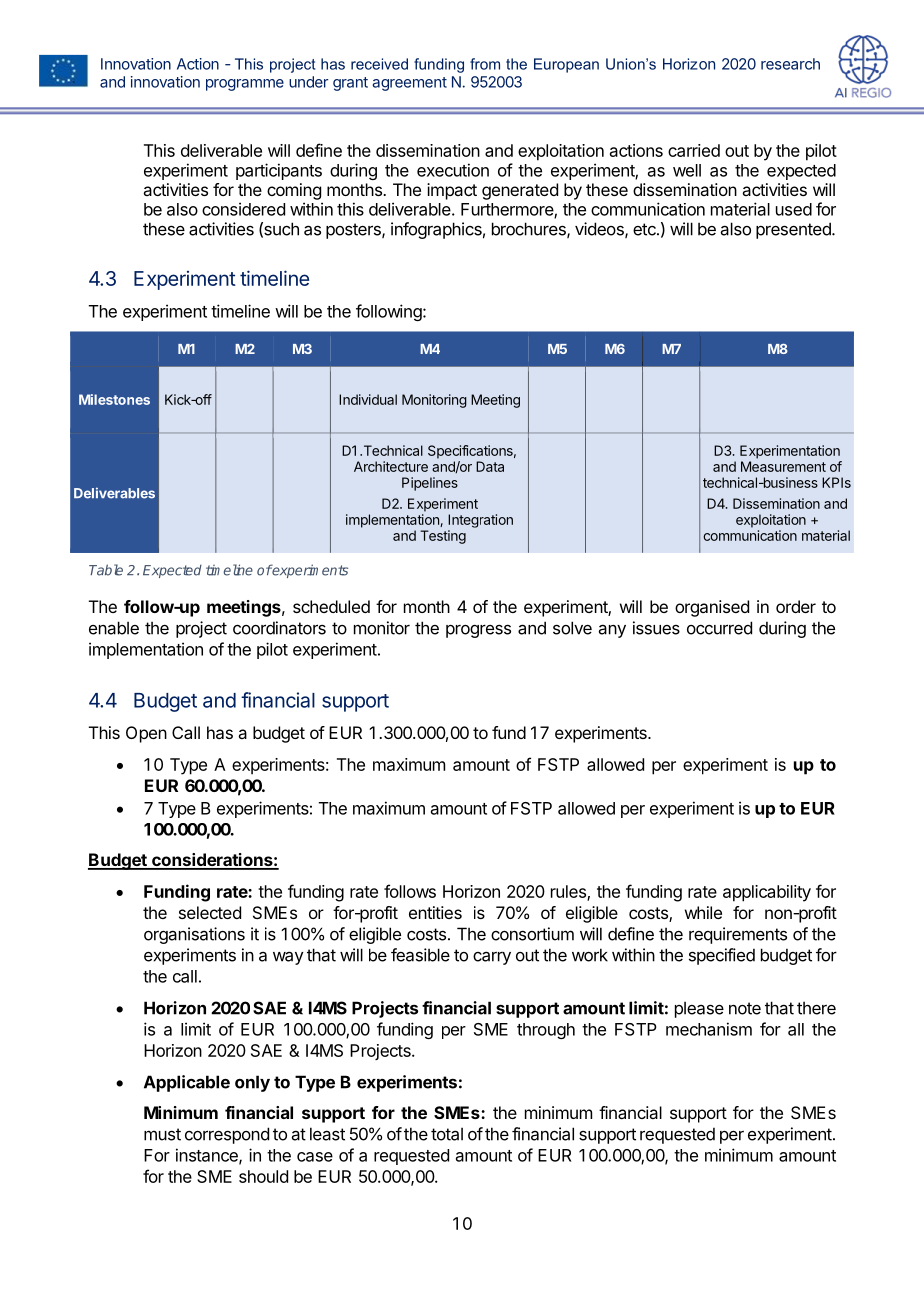 This screenshot has width=924, height=1308. I want to click on programme, so click(245, 85).
